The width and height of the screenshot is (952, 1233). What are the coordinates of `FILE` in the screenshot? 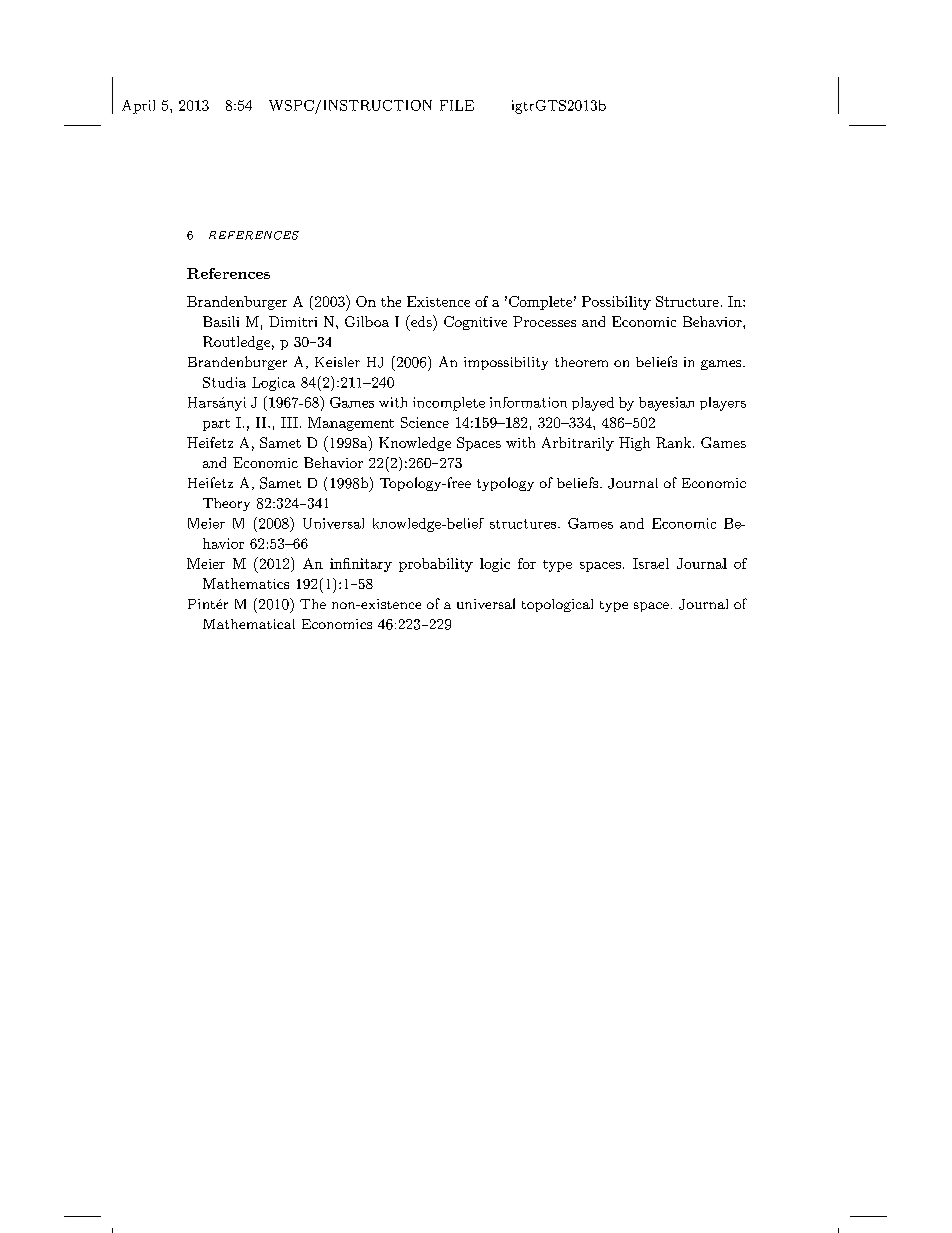 It's located at (457, 105).
